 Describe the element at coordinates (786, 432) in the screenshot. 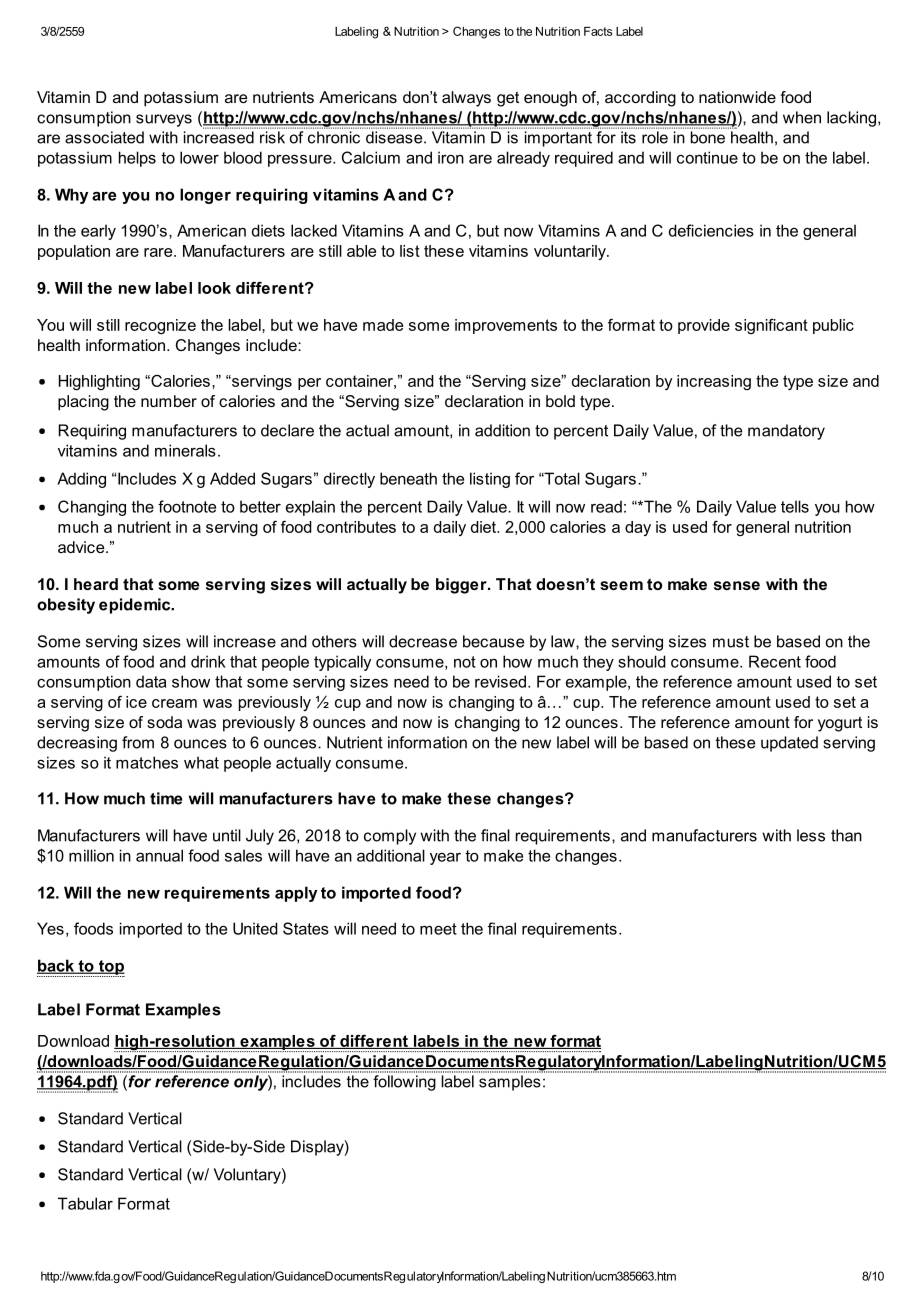

I see `mandatory` at that location.
